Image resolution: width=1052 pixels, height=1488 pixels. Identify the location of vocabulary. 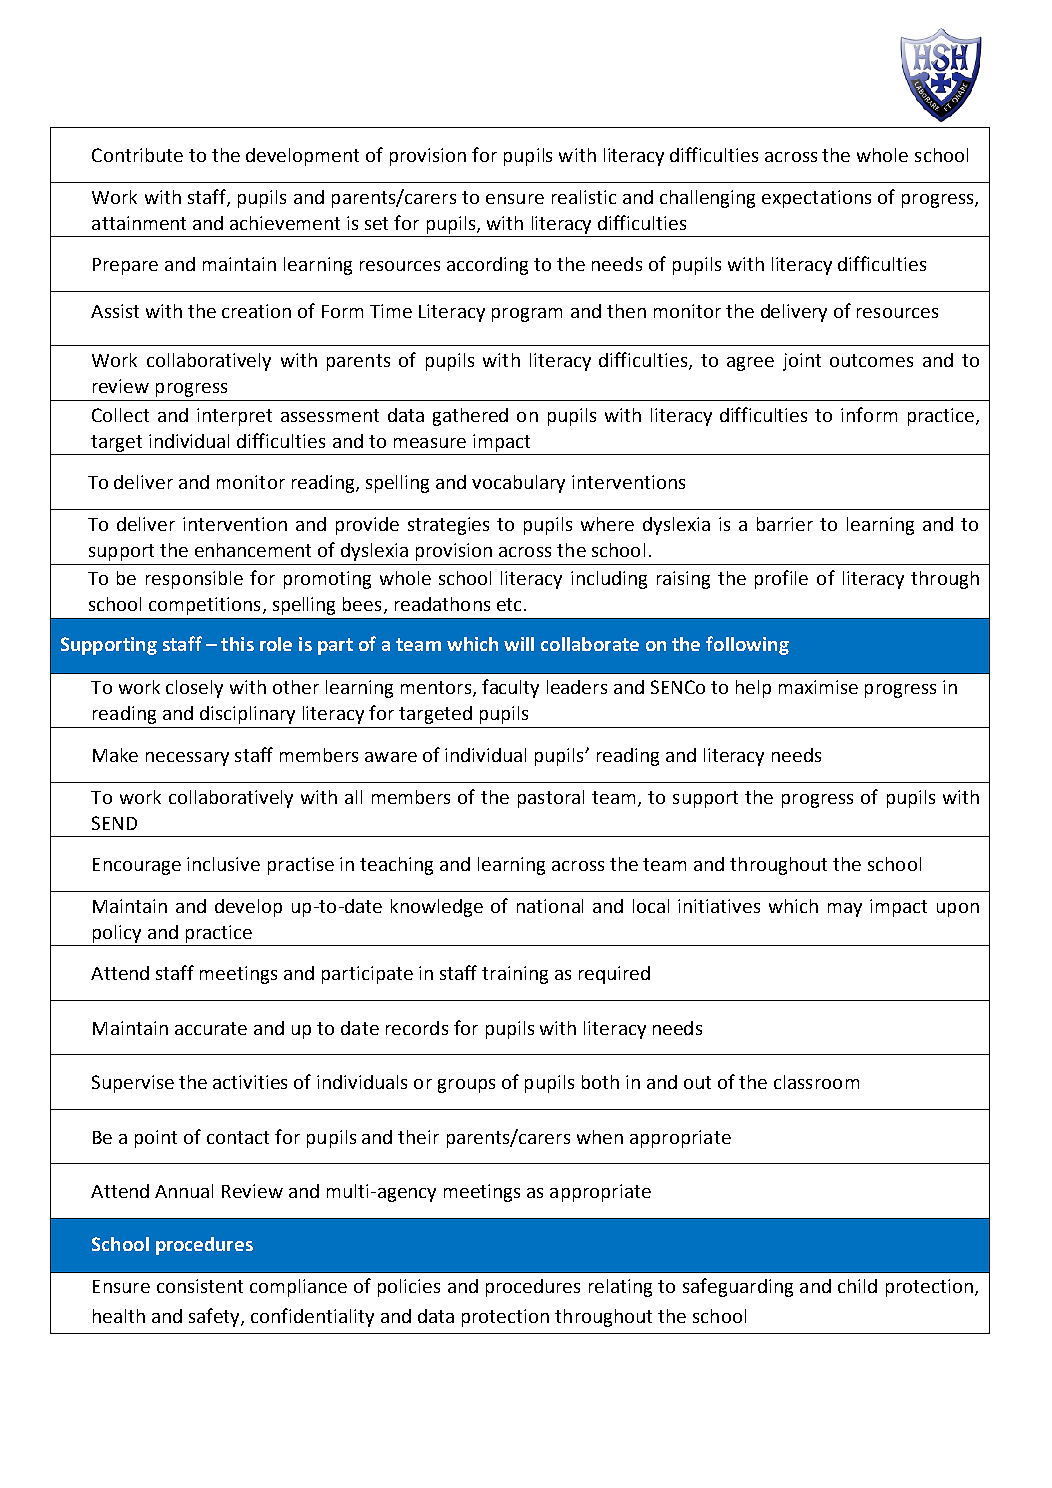
(518, 484).
